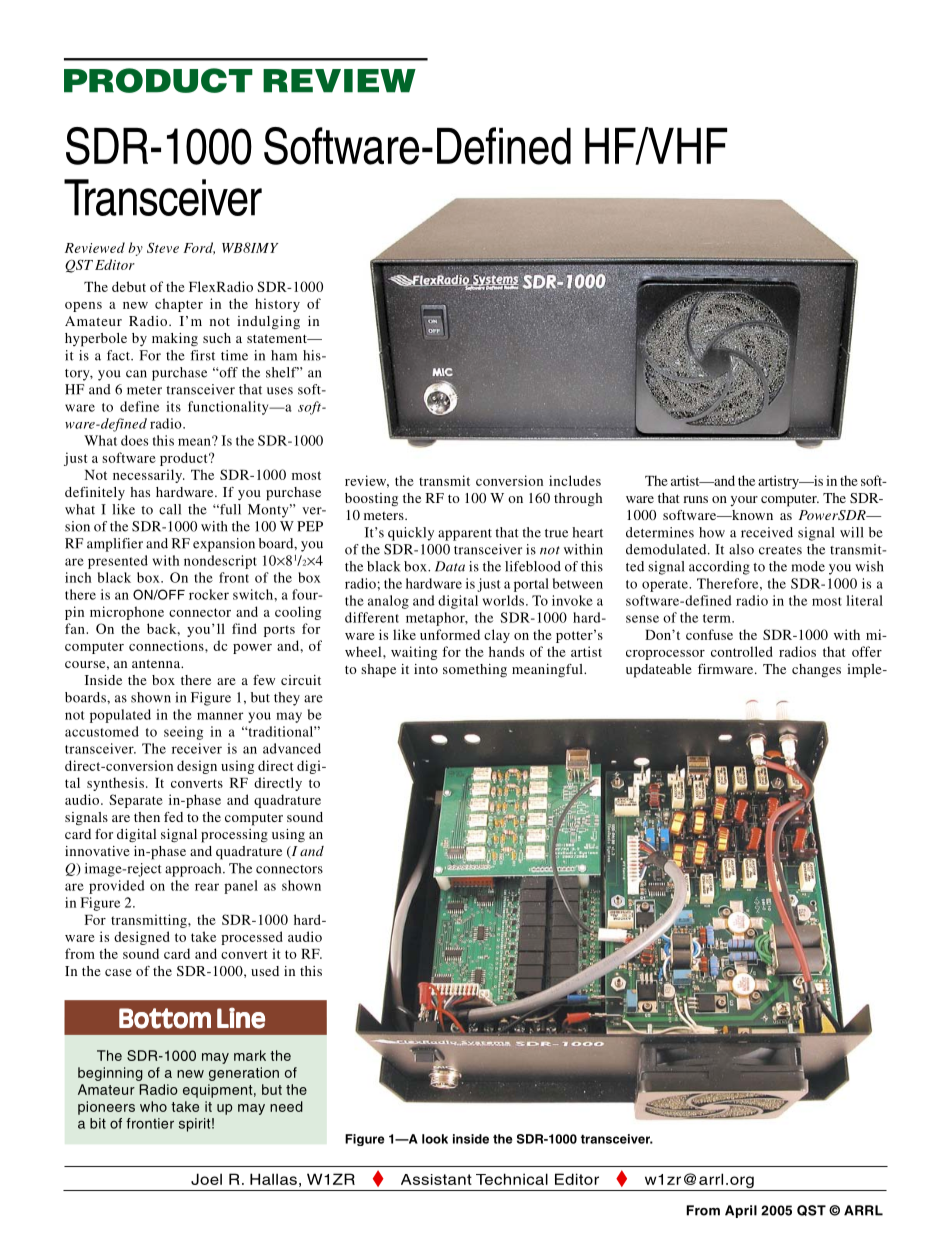 This page has height=1249, width=952. I want to click on something, so click(475, 671).
